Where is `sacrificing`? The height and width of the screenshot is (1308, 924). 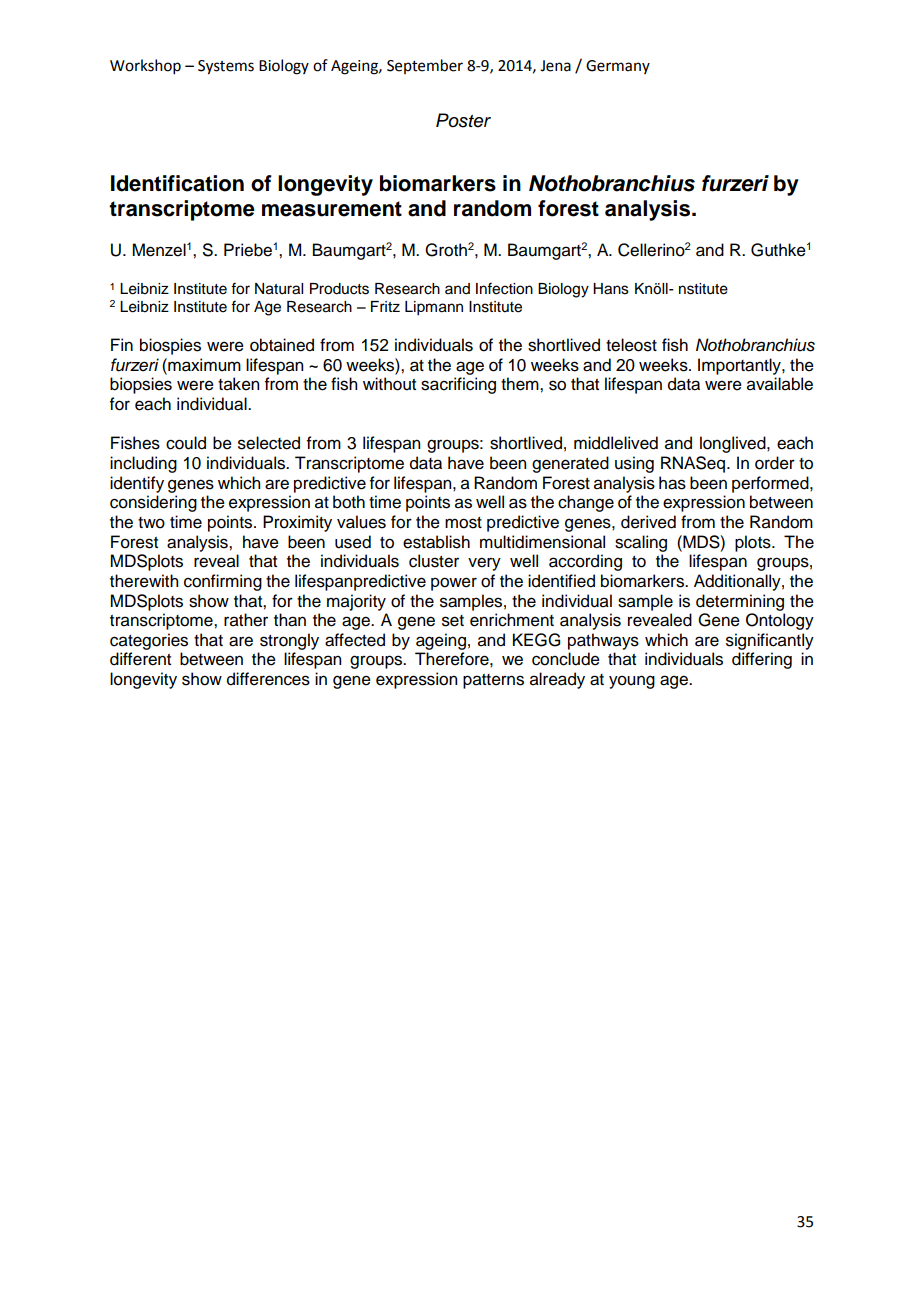
sacrificing is located at coordinates (458, 385).
